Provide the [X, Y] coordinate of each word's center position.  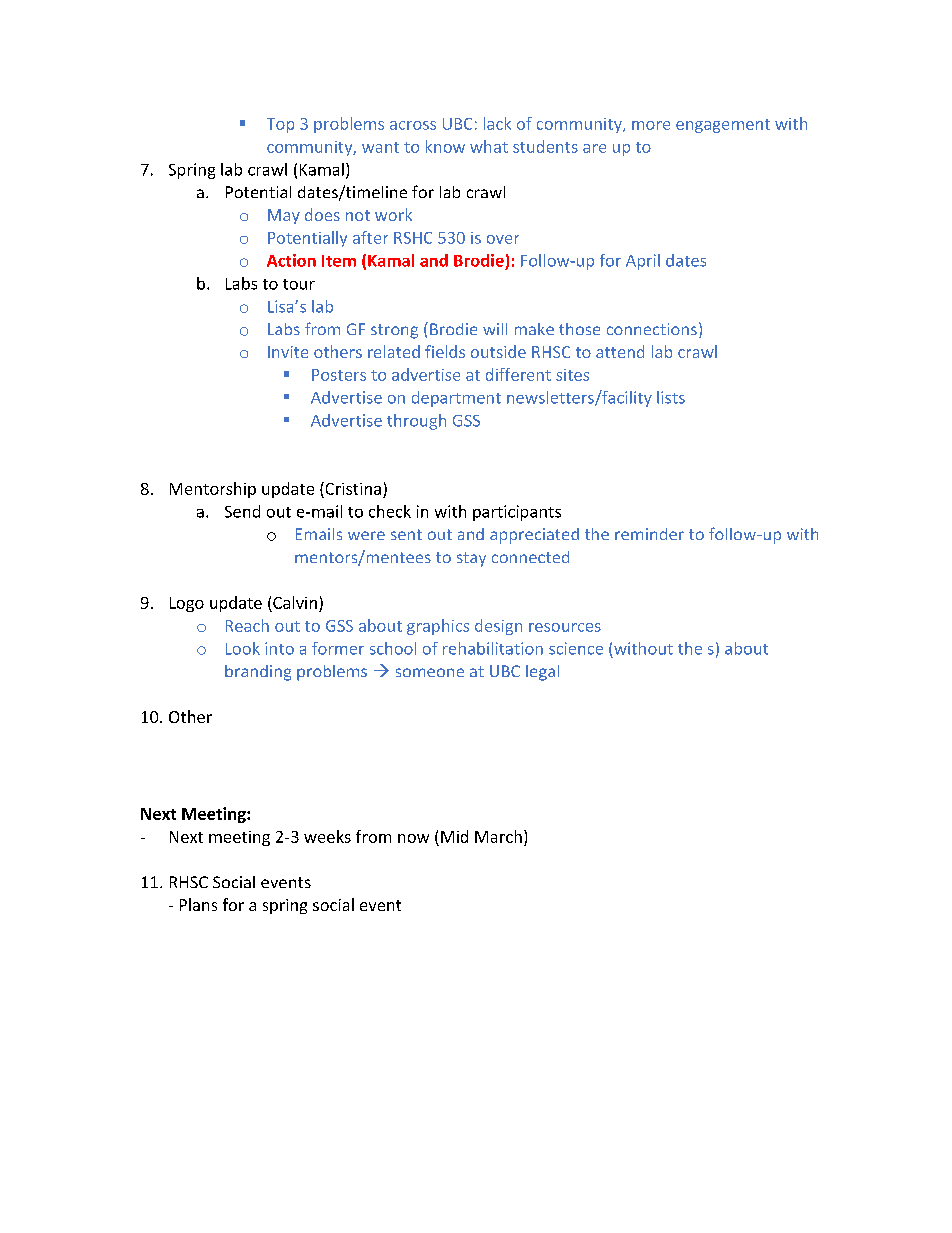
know [445, 146]
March [498, 836]
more [651, 125]
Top [280, 125]
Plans [198, 904]
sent [406, 534]
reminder [649, 534]
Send [242, 511]
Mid [454, 836]
